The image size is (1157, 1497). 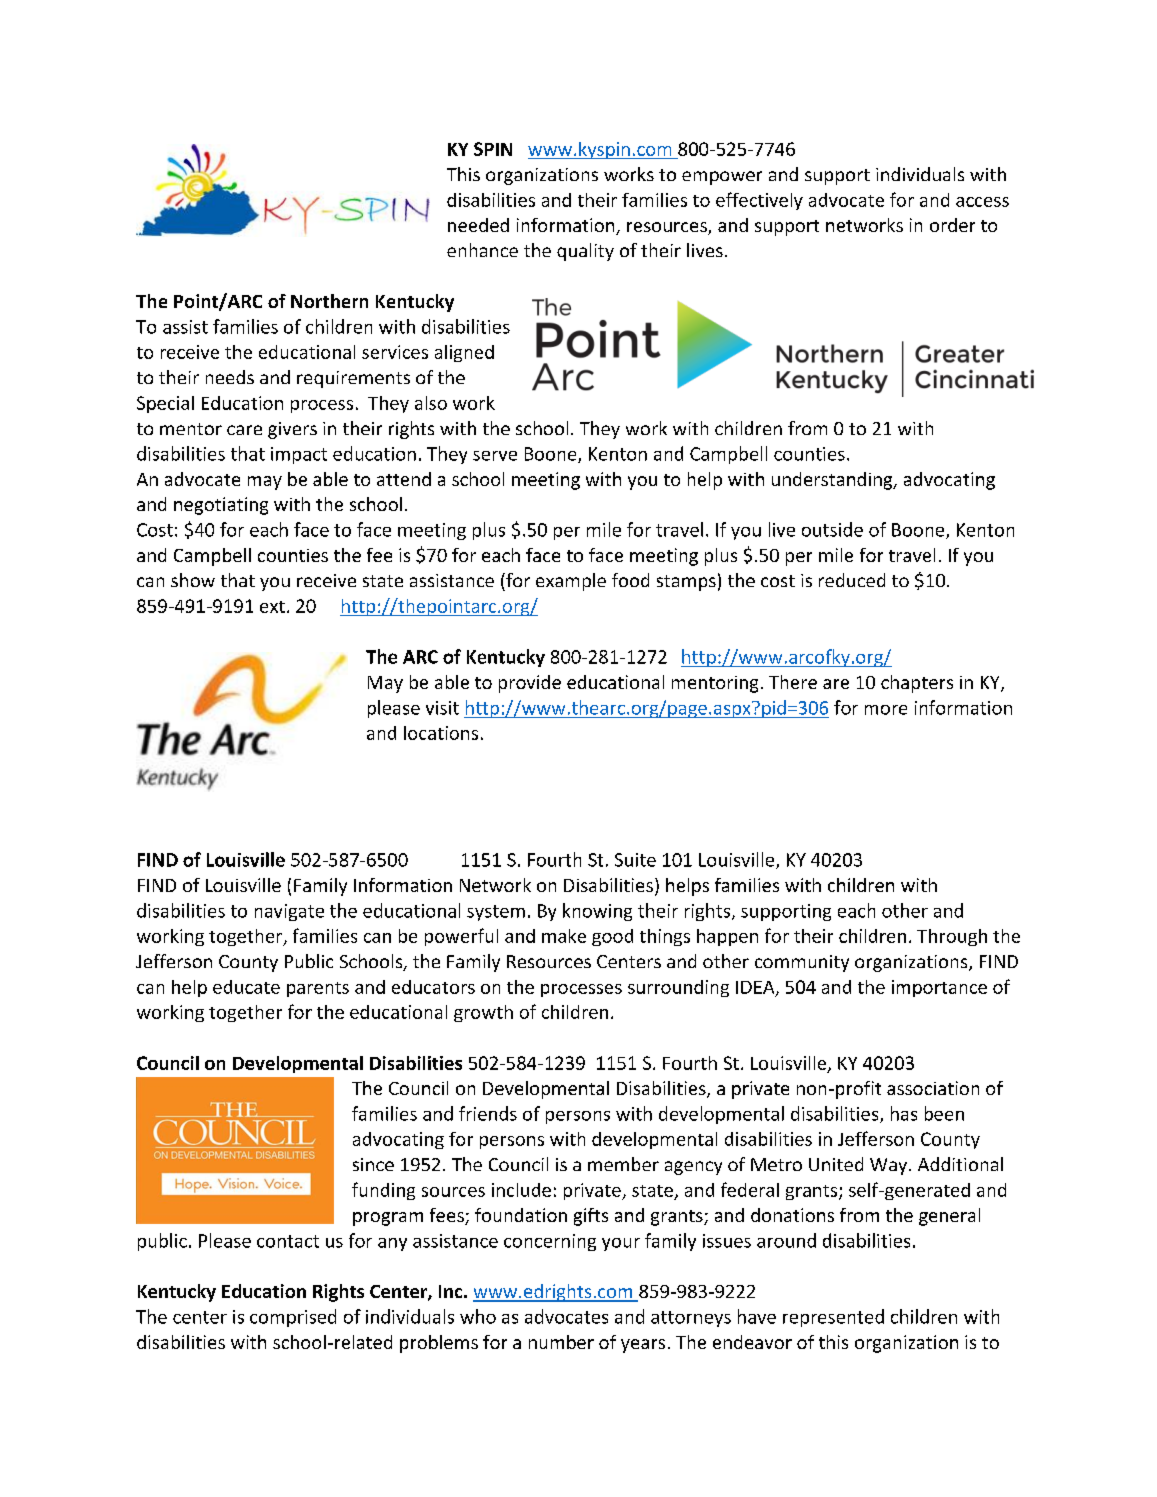 I want to click on navigate, so click(x=289, y=912).
